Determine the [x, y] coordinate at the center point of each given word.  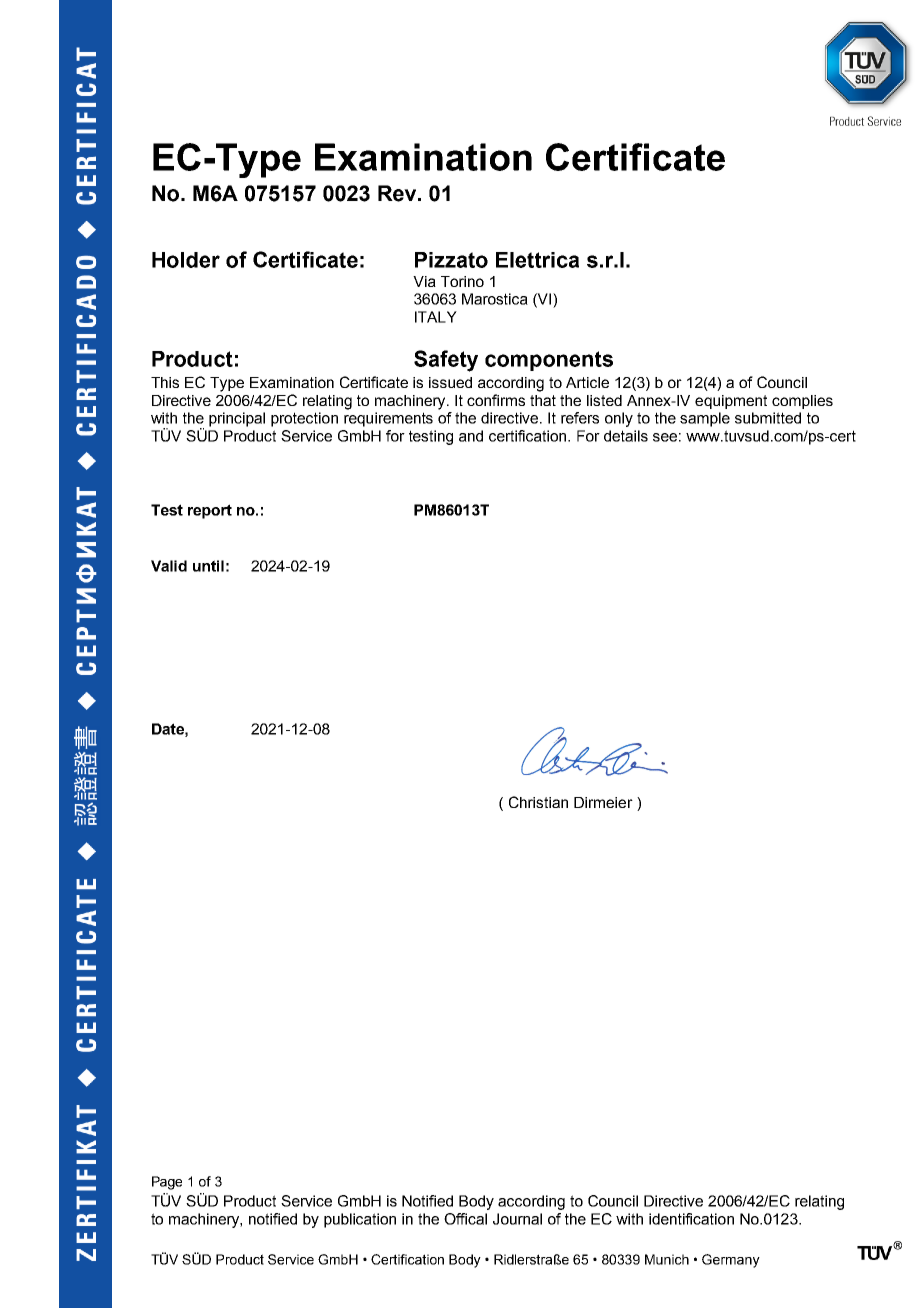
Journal [517, 1219]
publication [360, 1220]
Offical [465, 1219]
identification [691, 1219]
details [626, 436]
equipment [731, 402]
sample [705, 419]
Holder [186, 260]
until [208, 566]
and [471, 436]
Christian [538, 802]
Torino [462, 281]
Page [167, 1183]
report [210, 511]
